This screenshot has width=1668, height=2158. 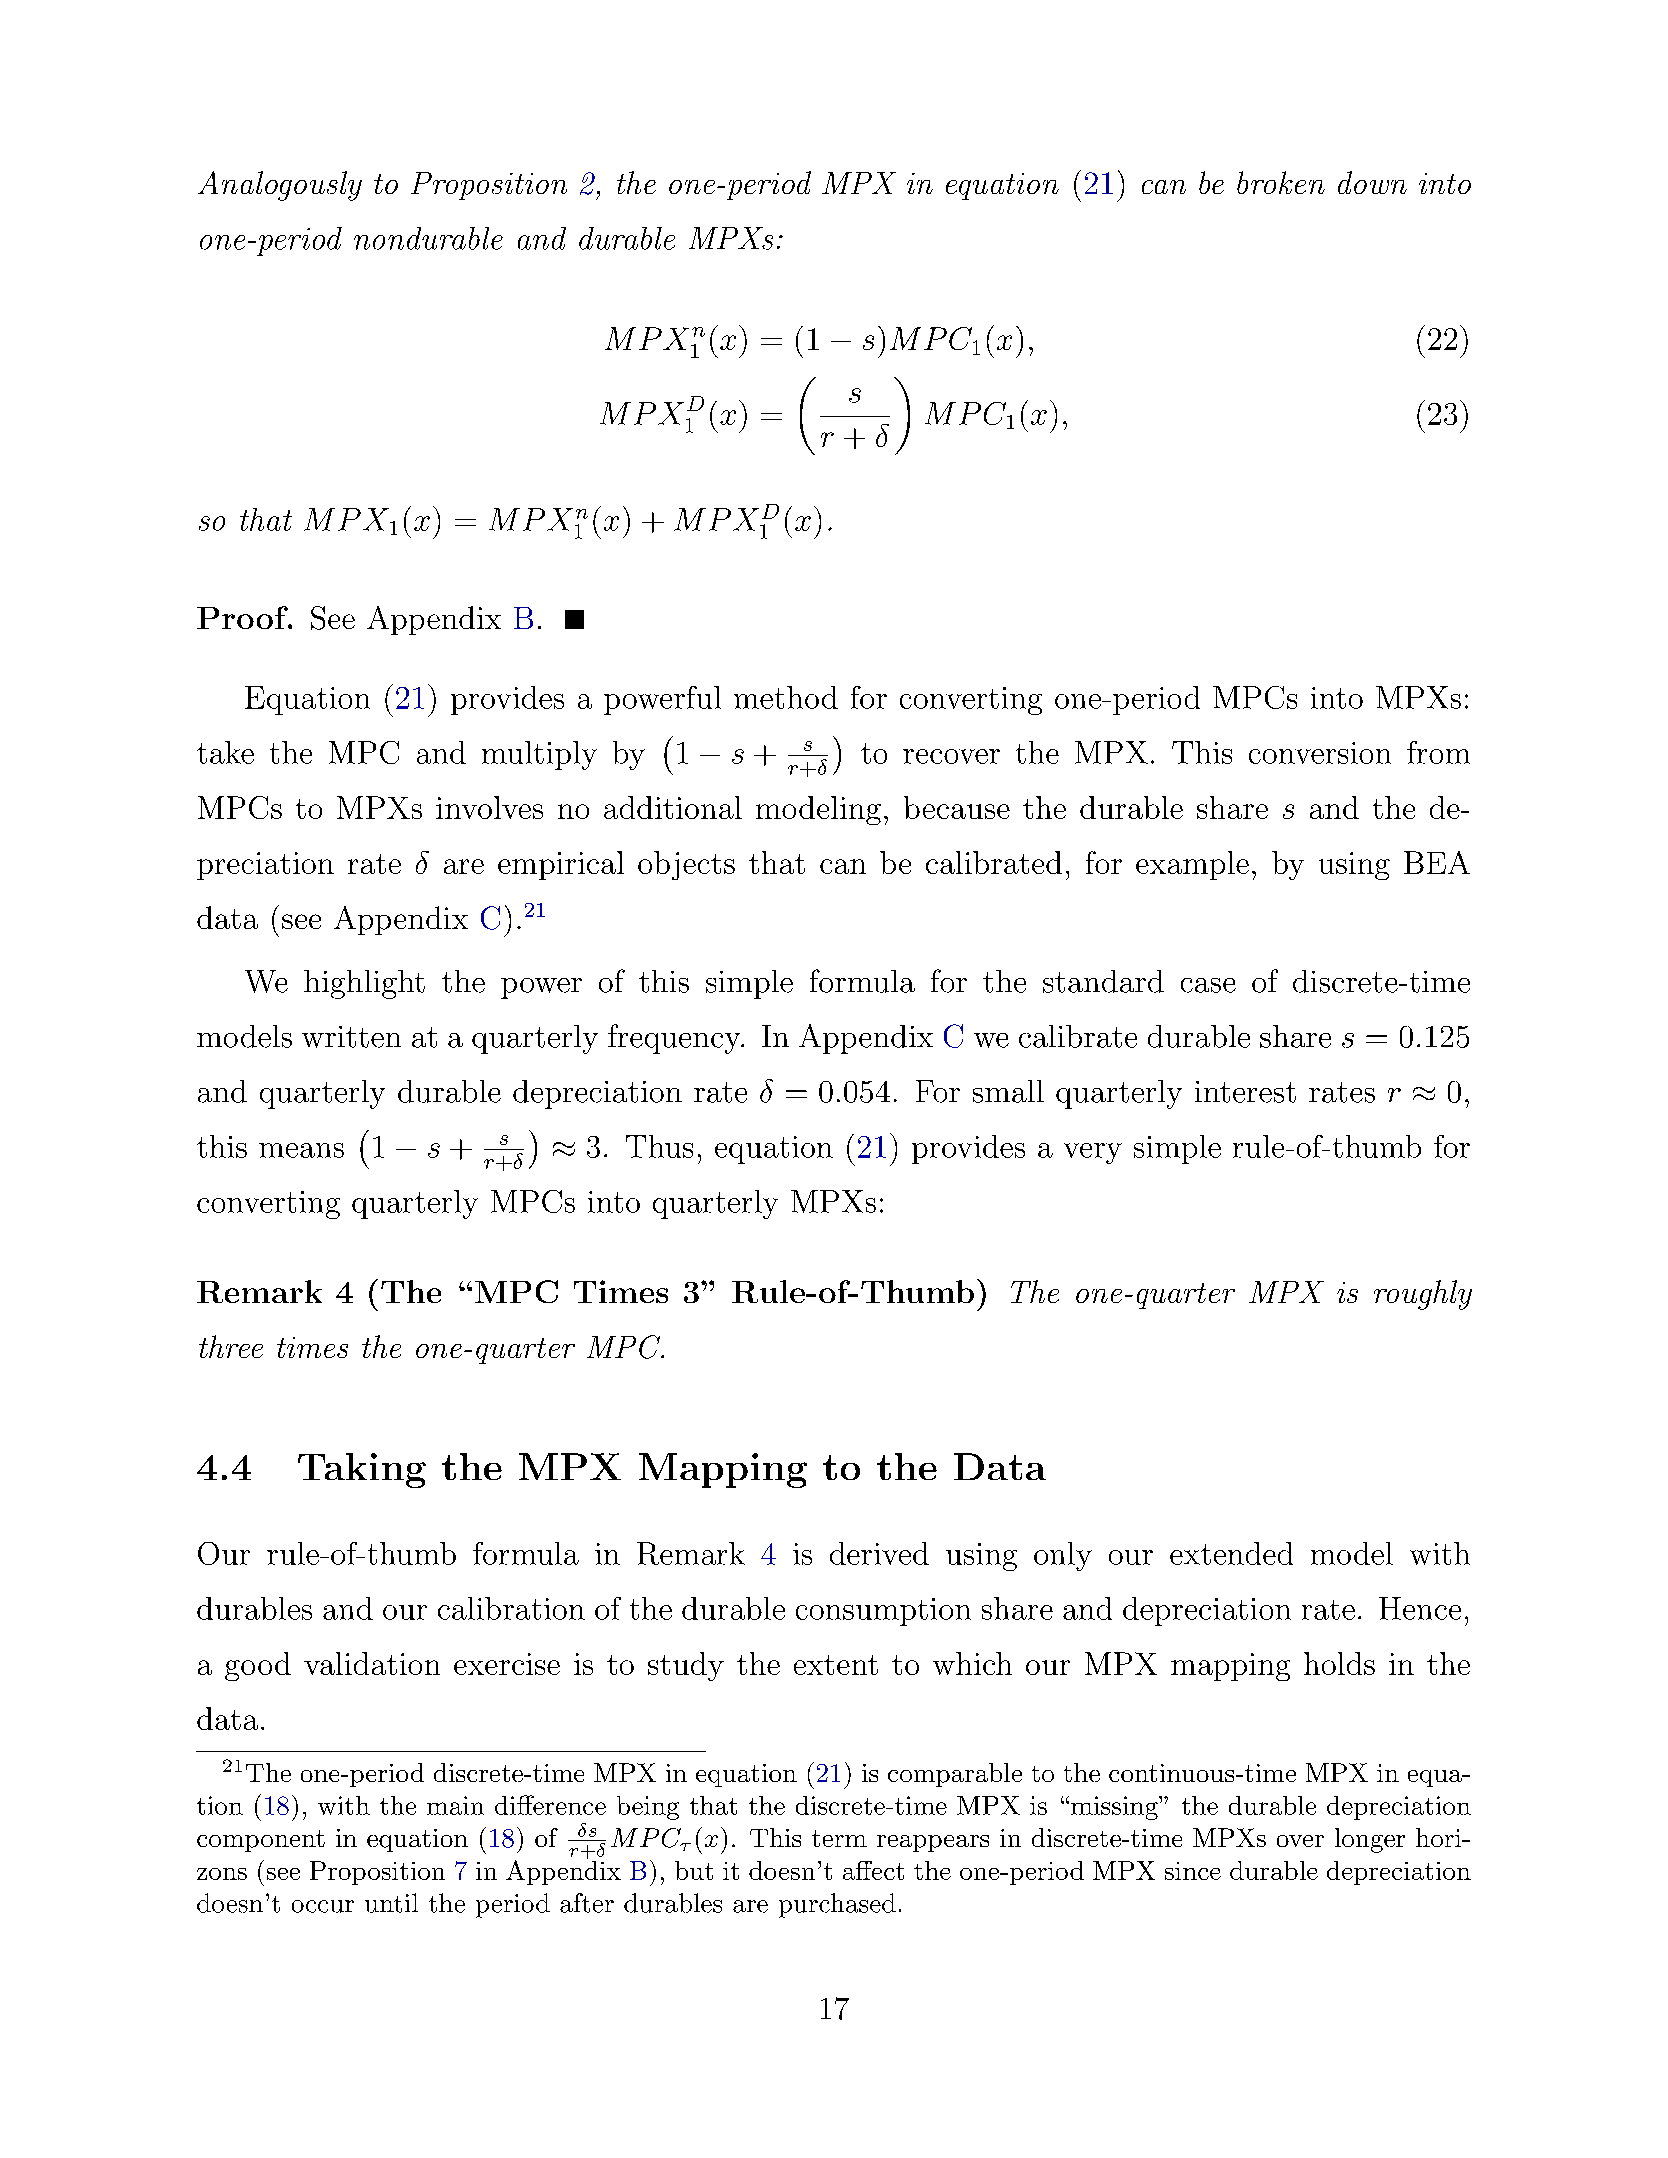 What do you see at coordinates (879, 1553) in the screenshot?
I see `derived` at bounding box center [879, 1553].
